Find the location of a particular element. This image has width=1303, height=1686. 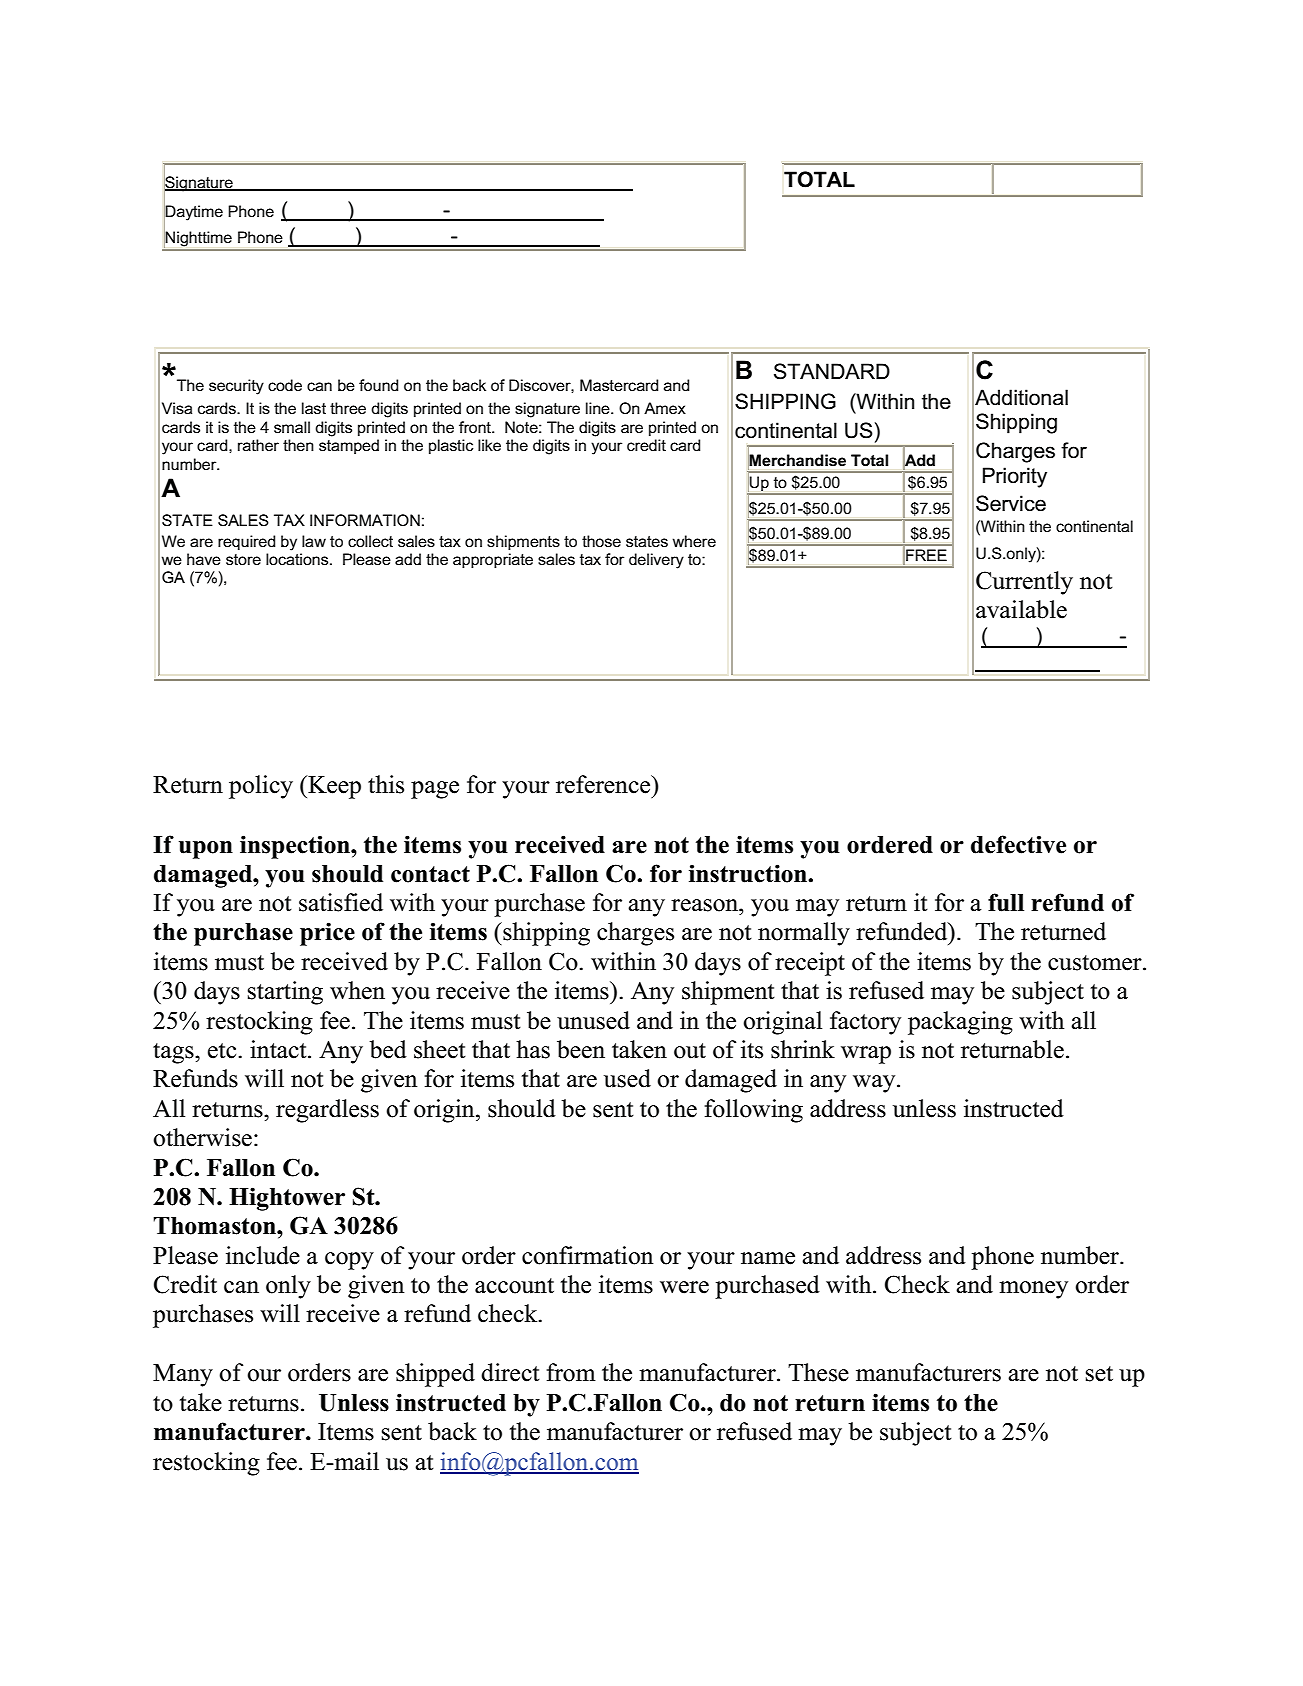

code is located at coordinates (285, 385).
